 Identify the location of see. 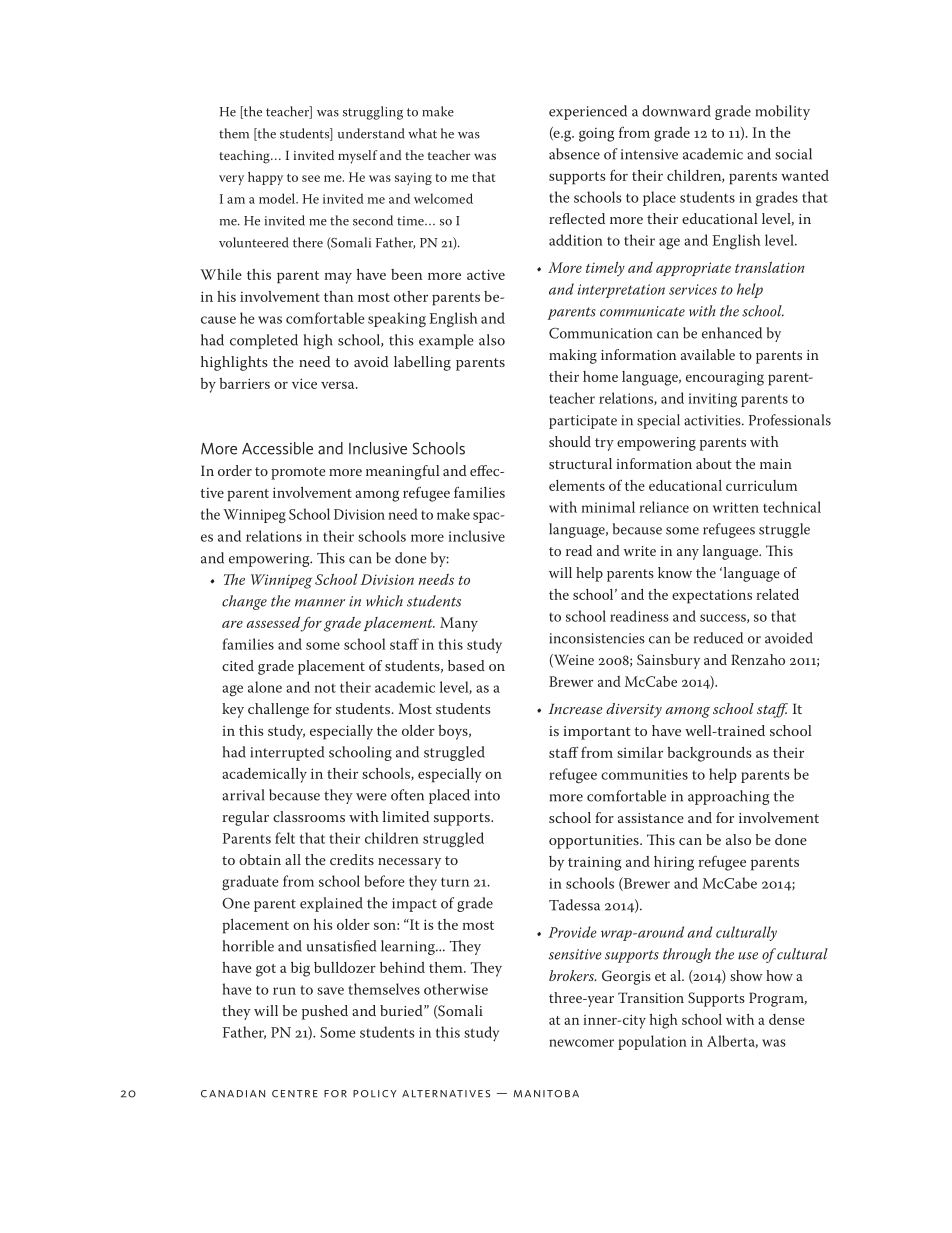
(311, 178).
